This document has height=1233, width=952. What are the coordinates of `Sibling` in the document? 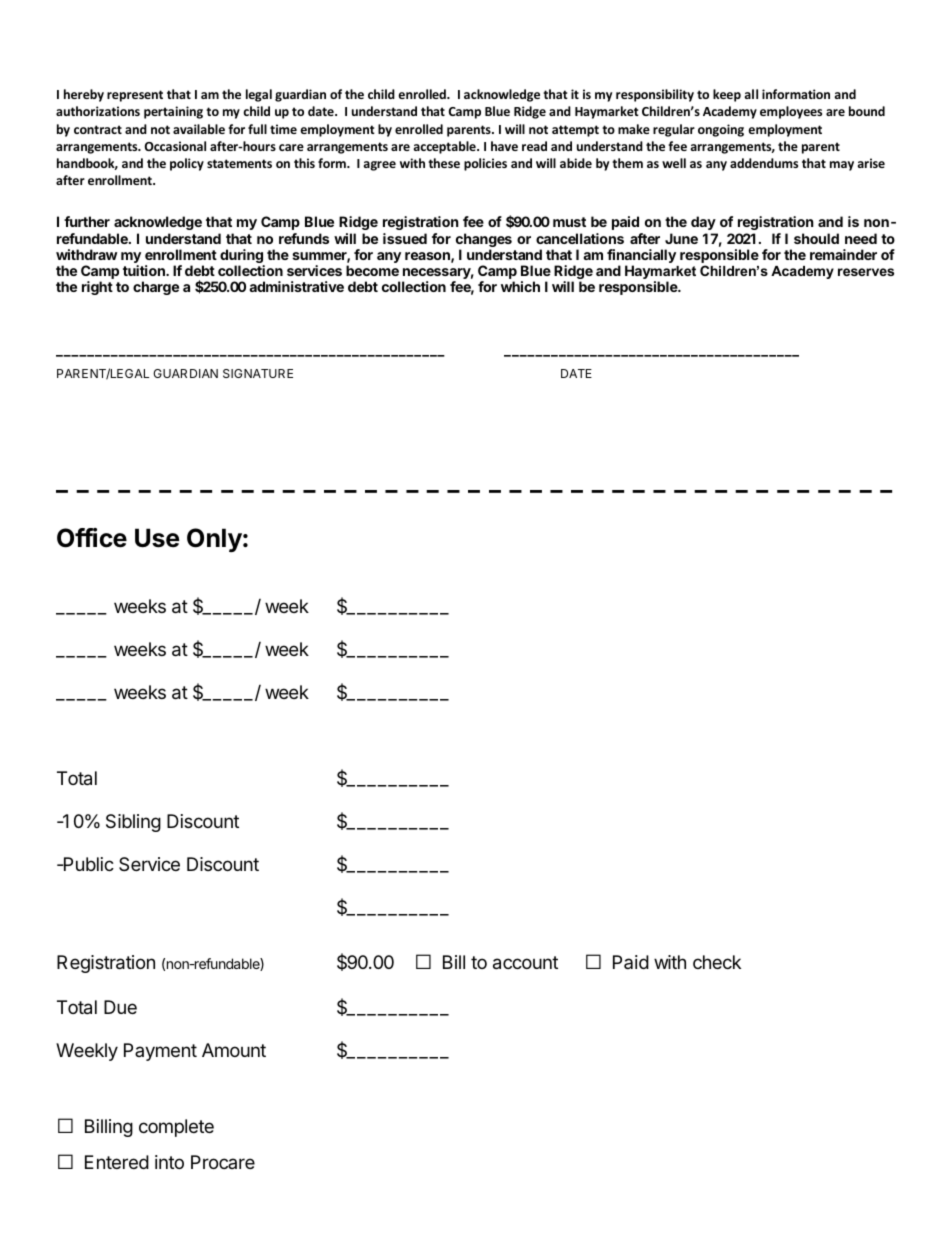 It's located at (133, 823).
